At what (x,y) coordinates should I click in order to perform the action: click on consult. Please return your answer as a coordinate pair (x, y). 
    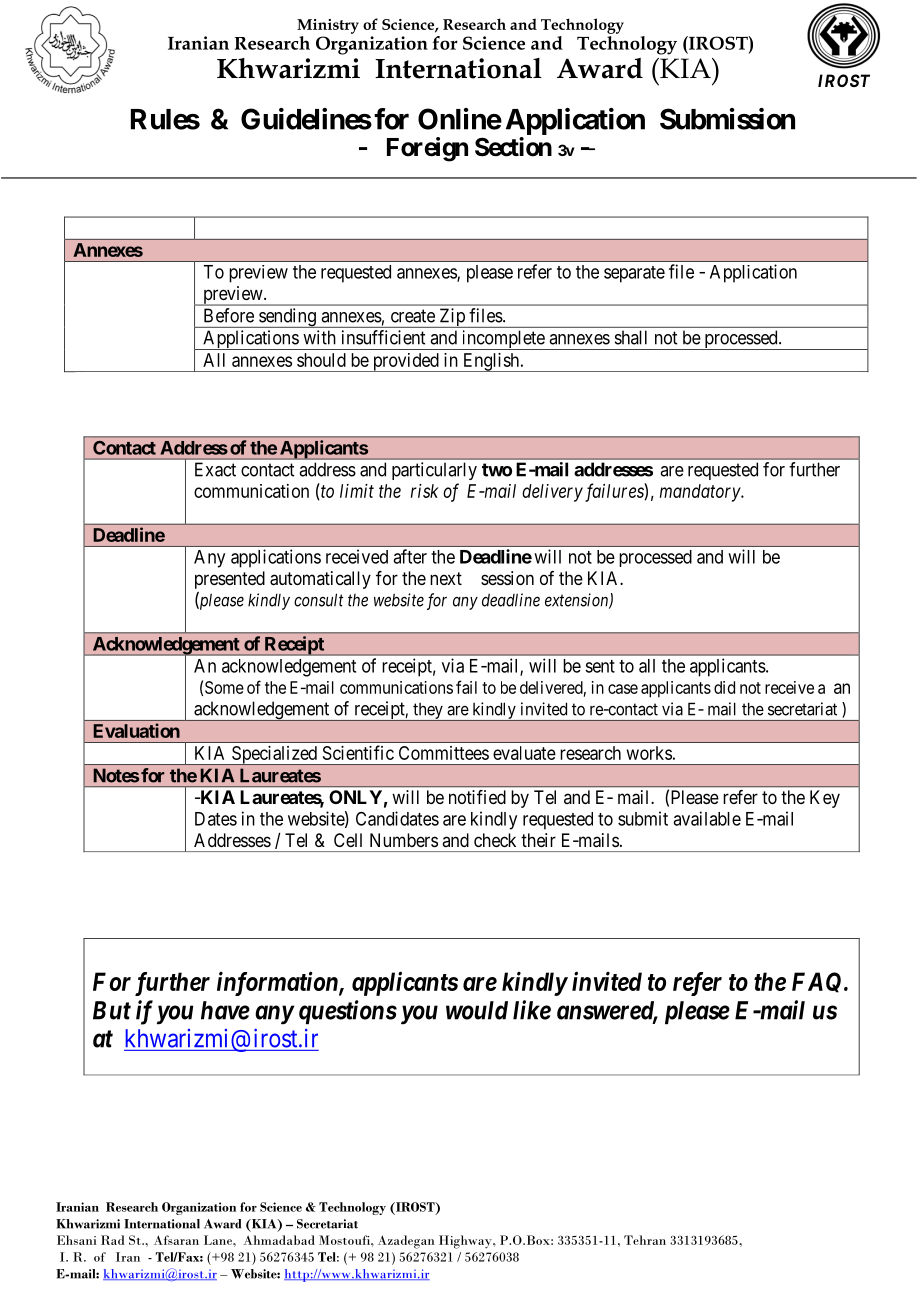
    Looking at the image, I should click on (318, 600).
